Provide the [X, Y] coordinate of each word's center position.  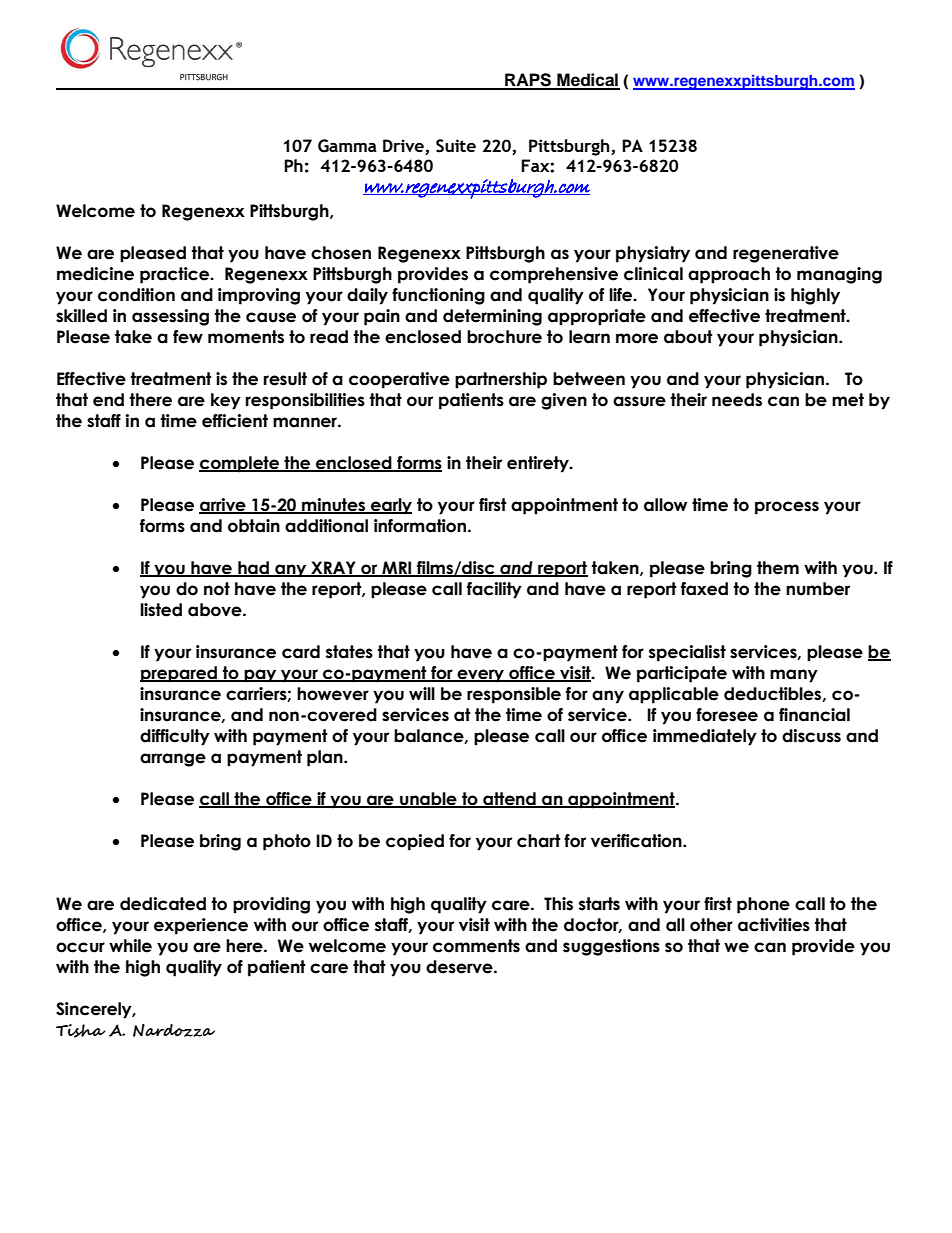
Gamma [347, 146]
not [217, 589]
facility [494, 590]
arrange [173, 760]
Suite [456, 146]
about [688, 337]
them [778, 568]
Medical [587, 81]
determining [492, 317]
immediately [705, 737]
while [130, 946]
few [188, 337]
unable [428, 799]
